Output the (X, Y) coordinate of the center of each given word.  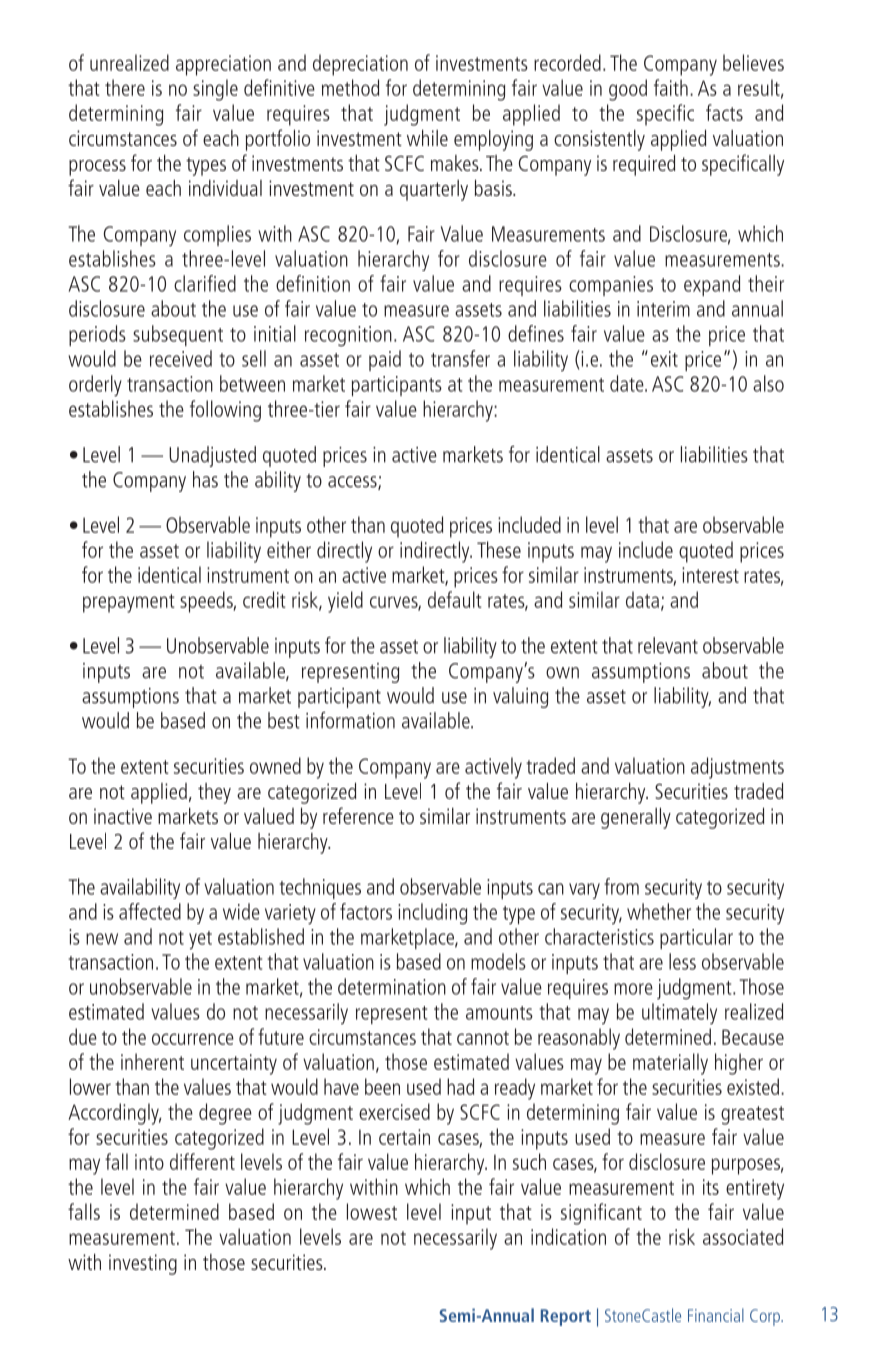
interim (663, 309)
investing (143, 1264)
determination (392, 986)
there (125, 87)
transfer (460, 358)
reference (358, 815)
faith (671, 87)
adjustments (737, 768)
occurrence (193, 1039)
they (214, 793)
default (455, 599)
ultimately (679, 1014)
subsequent (178, 335)
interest (710, 575)
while (427, 138)
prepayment (129, 603)
